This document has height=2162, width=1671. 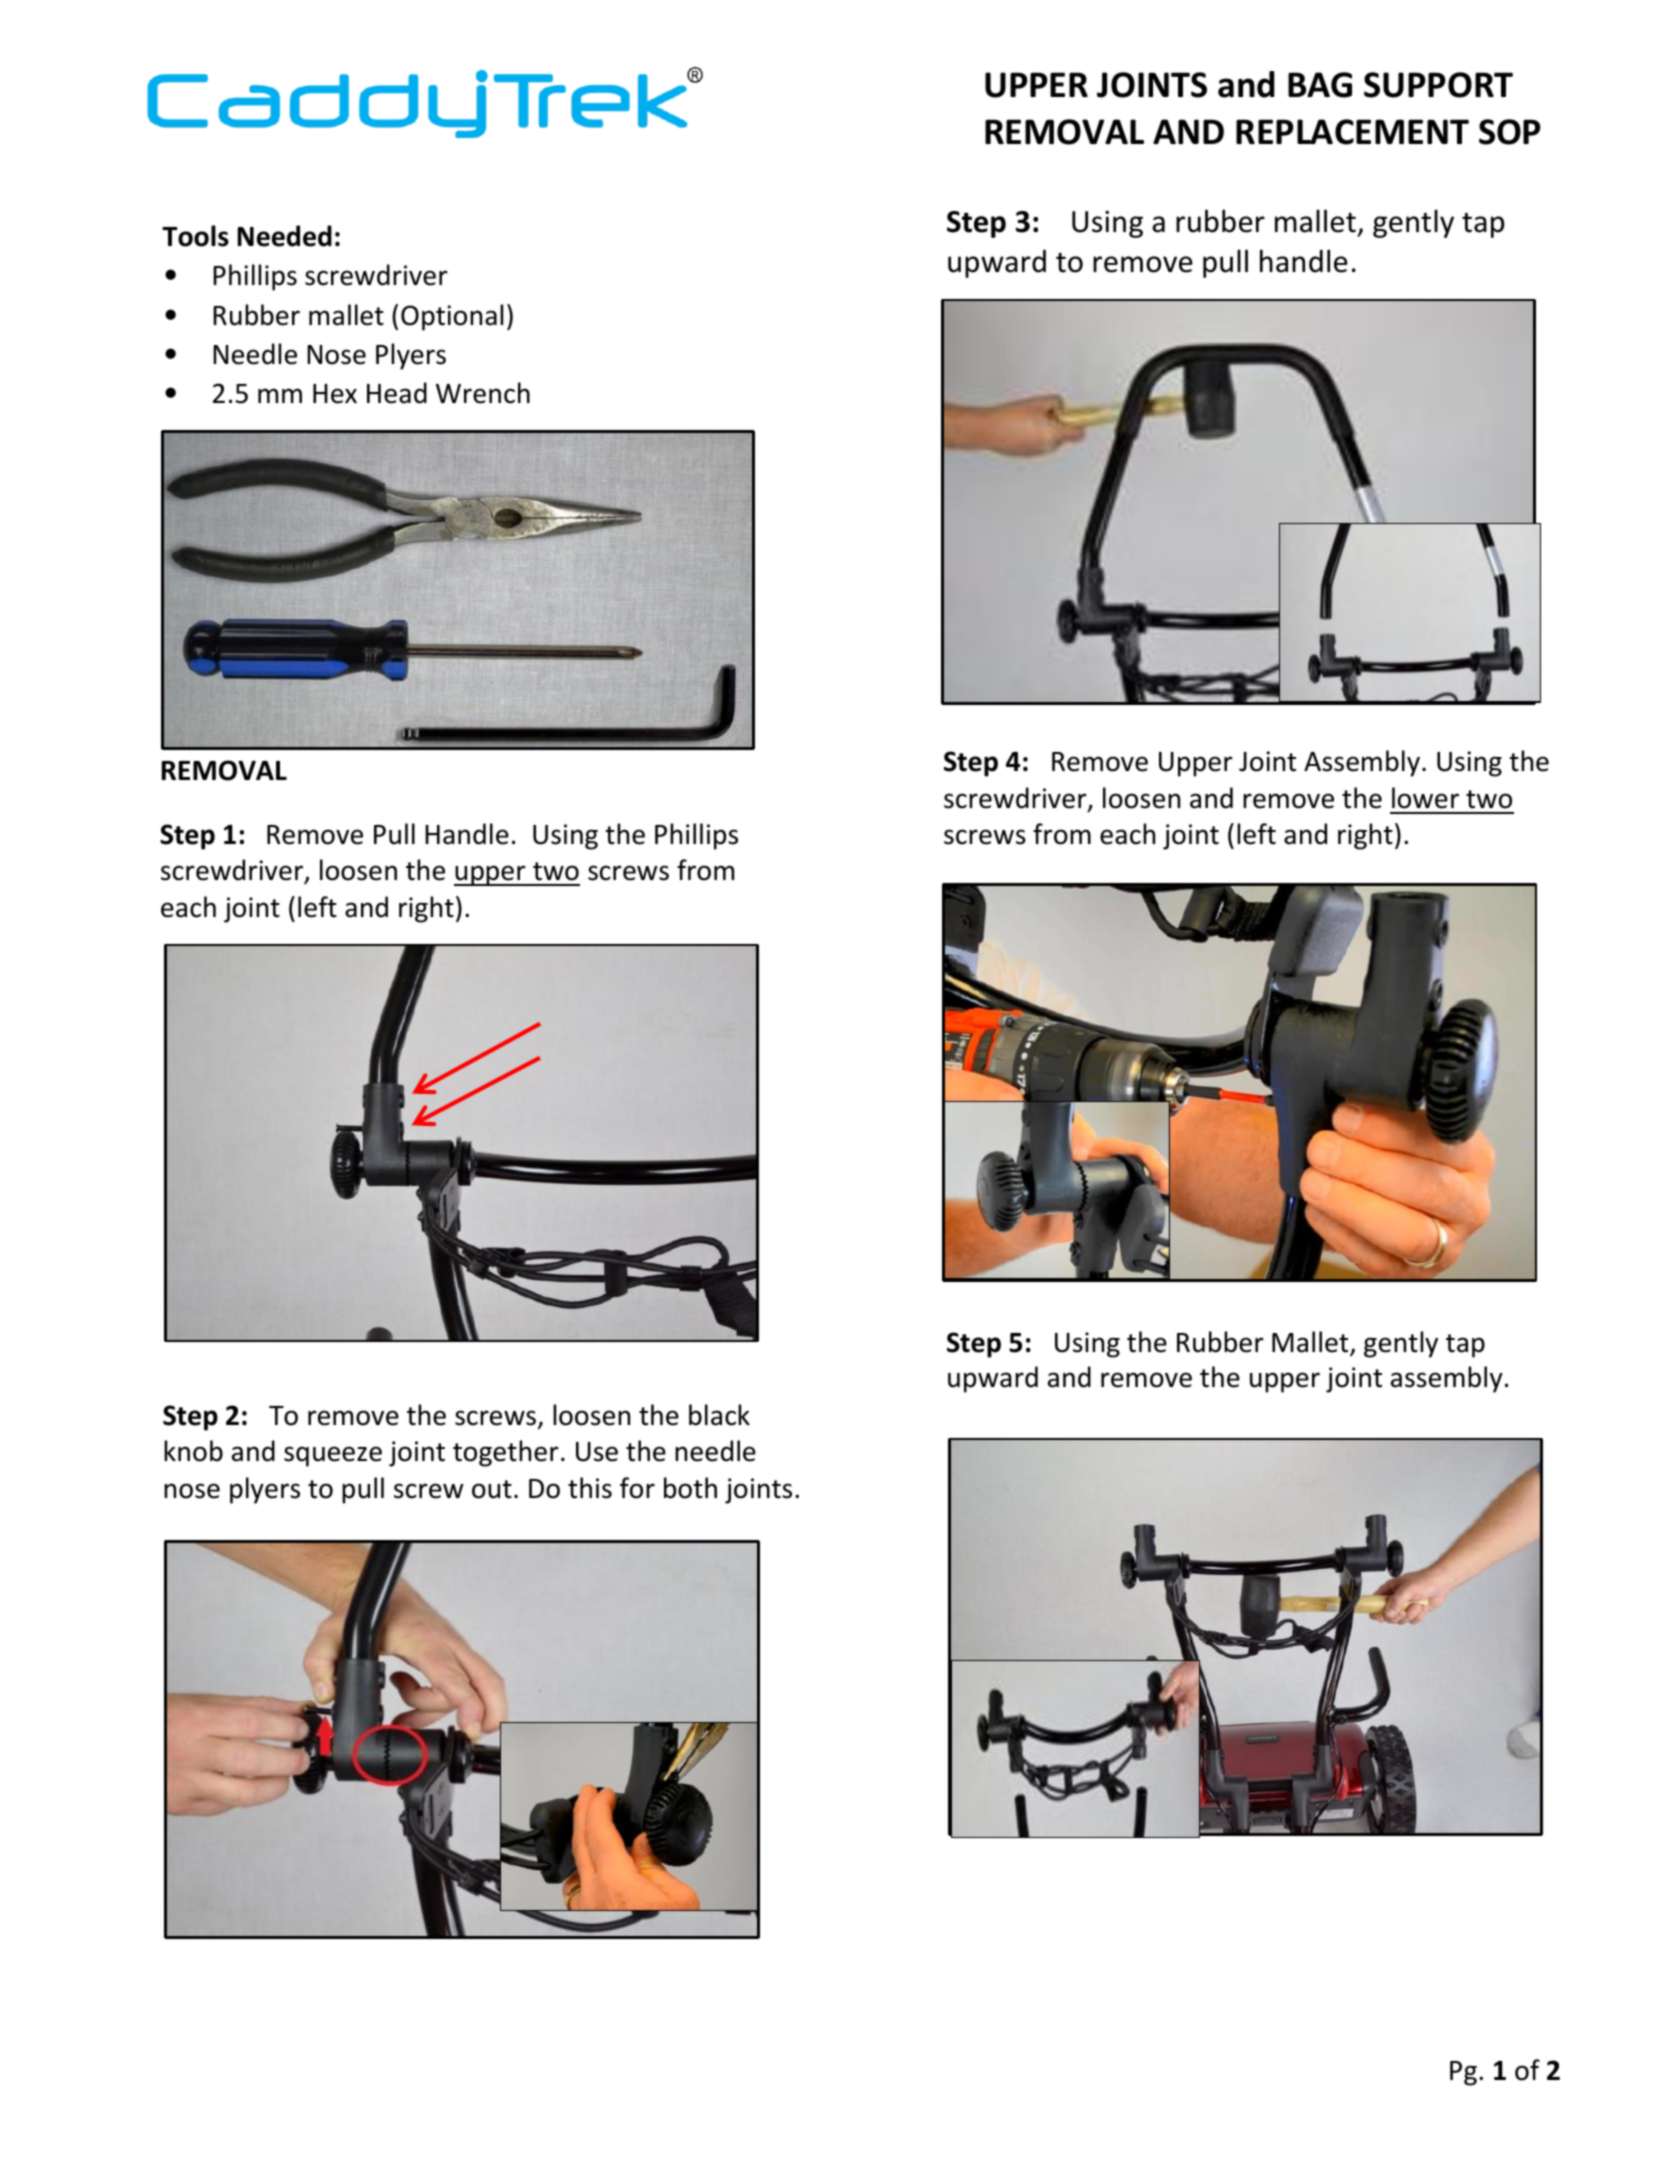 What do you see at coordinates (397, 393) in the document?
I see `Head` at bounding box center [397, 393].
